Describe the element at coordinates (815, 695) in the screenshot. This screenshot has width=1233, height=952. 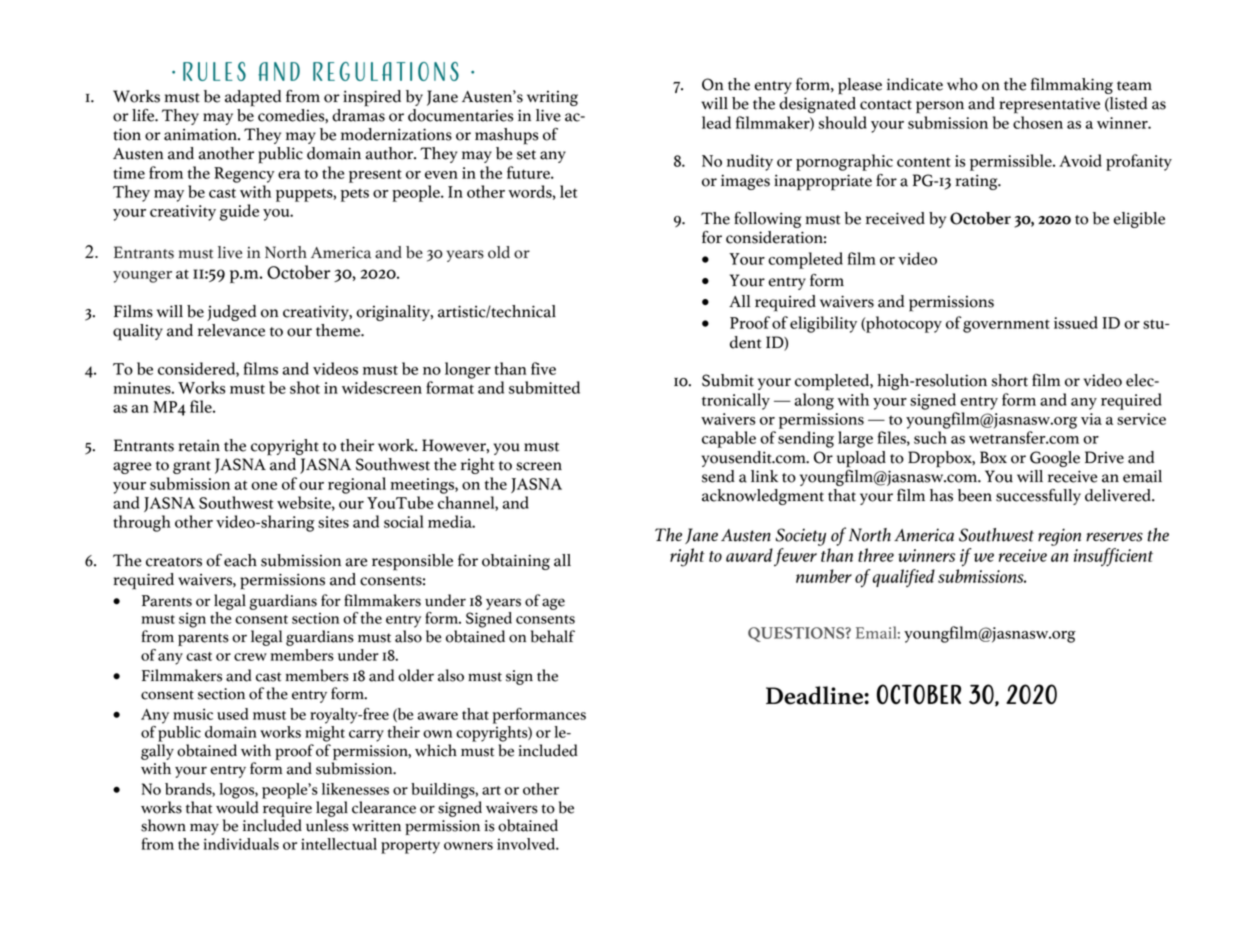
I see `Deadline` at that location.
